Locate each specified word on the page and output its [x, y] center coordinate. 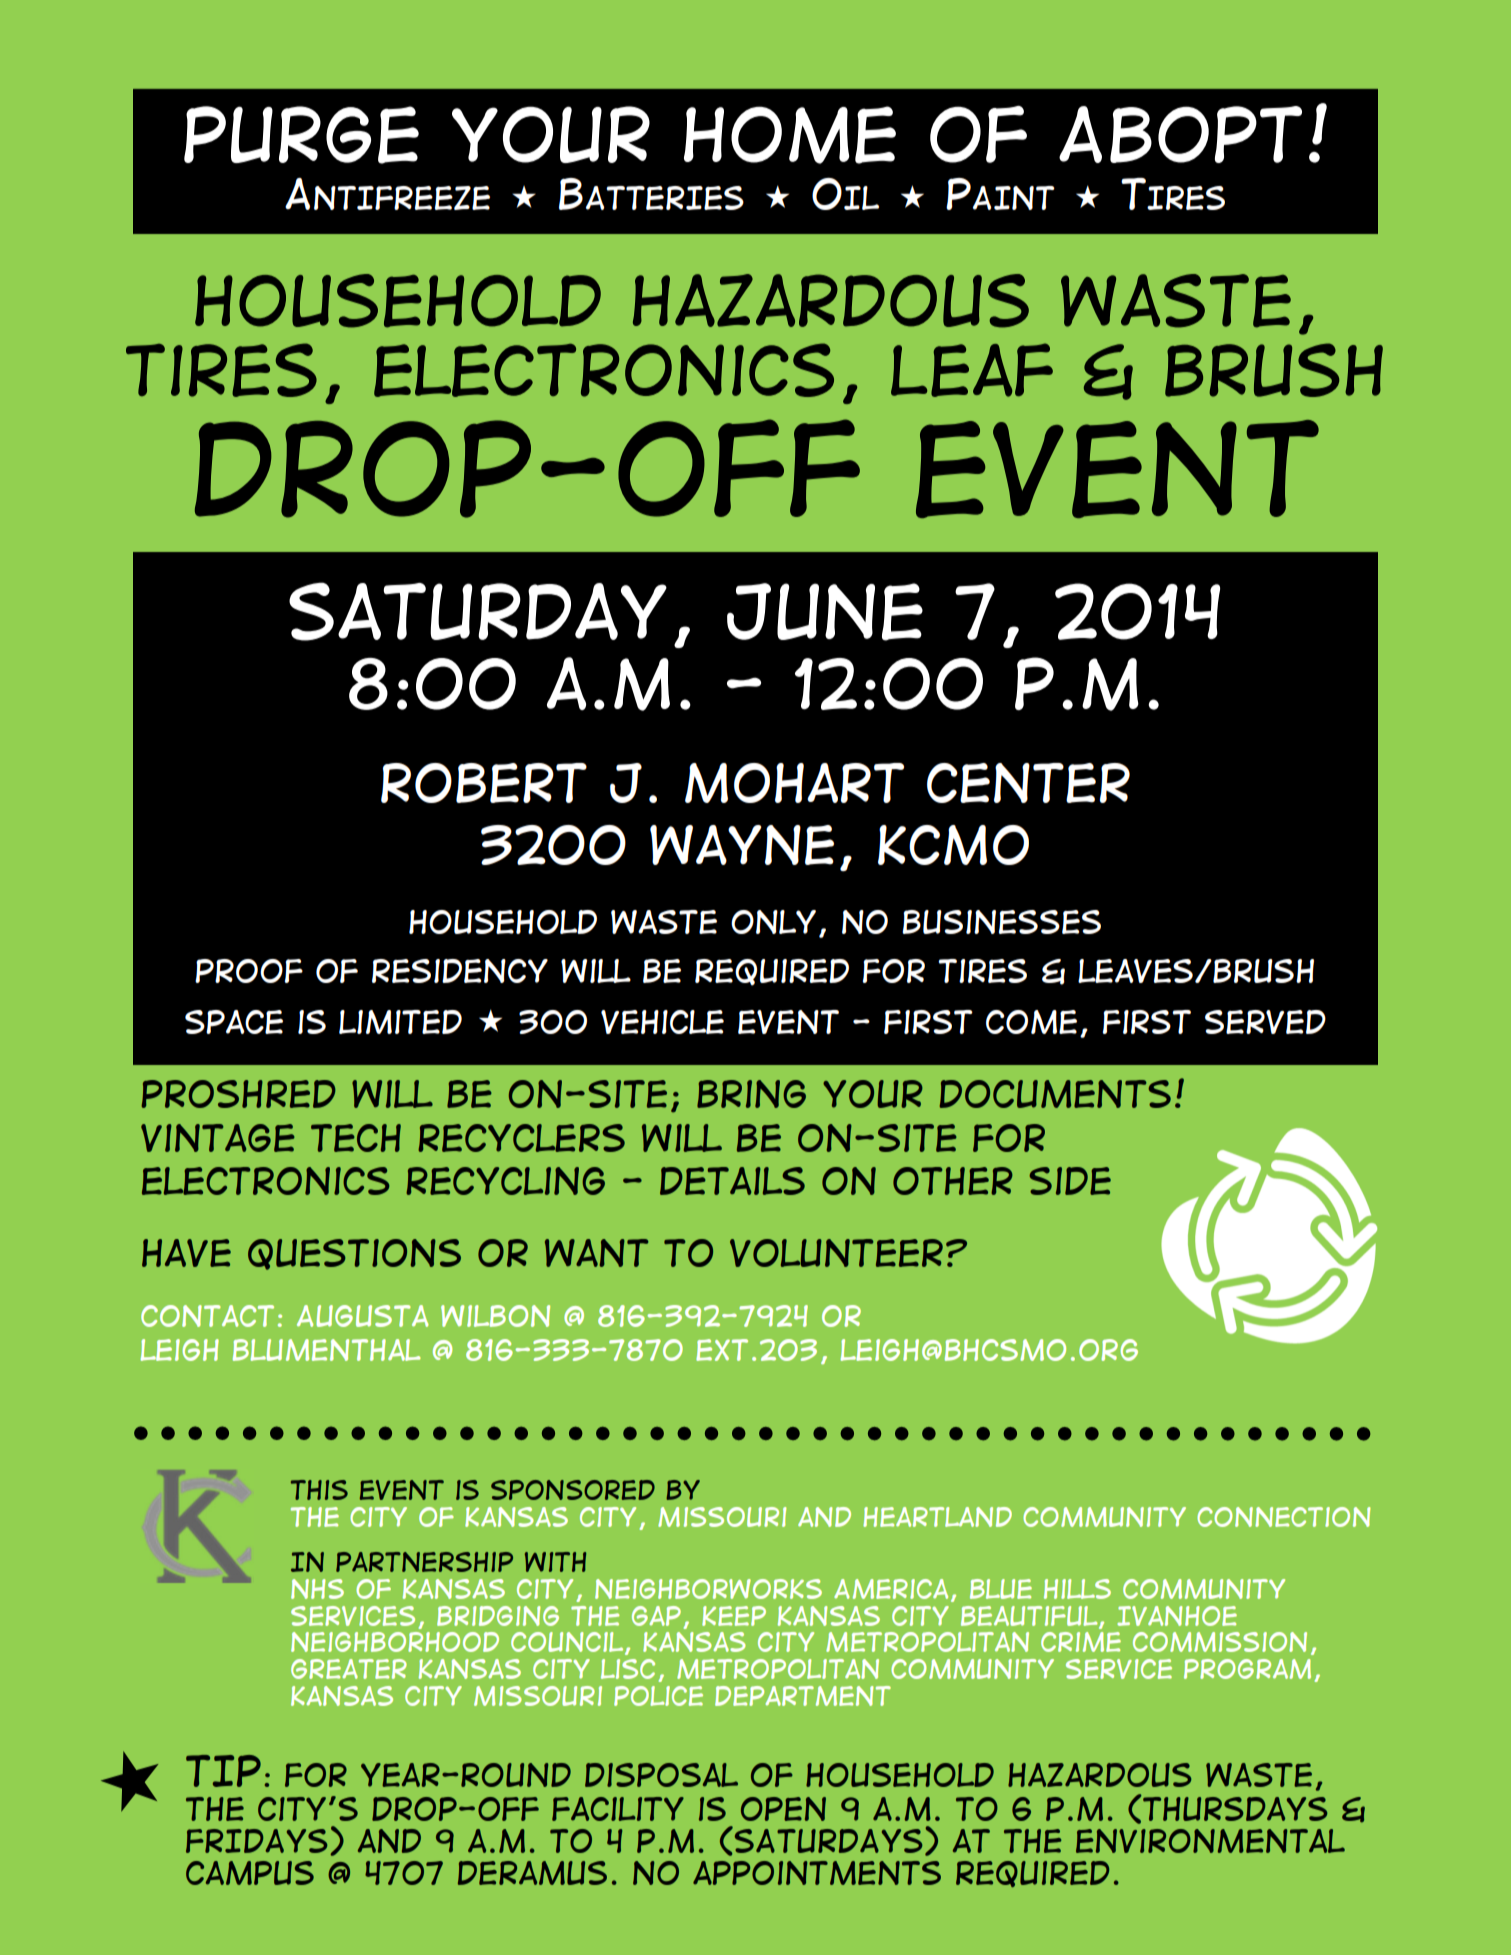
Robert [484, 783]
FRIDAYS [256, 1841]
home [790, 135]
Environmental [1210, 1841]
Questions [354, 1254]
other [953, 1181]
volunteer [836, 1253]
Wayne [742, 845]
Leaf [972, 370]
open [783, 1809]
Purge [301, 135]
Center [1028, 783]
